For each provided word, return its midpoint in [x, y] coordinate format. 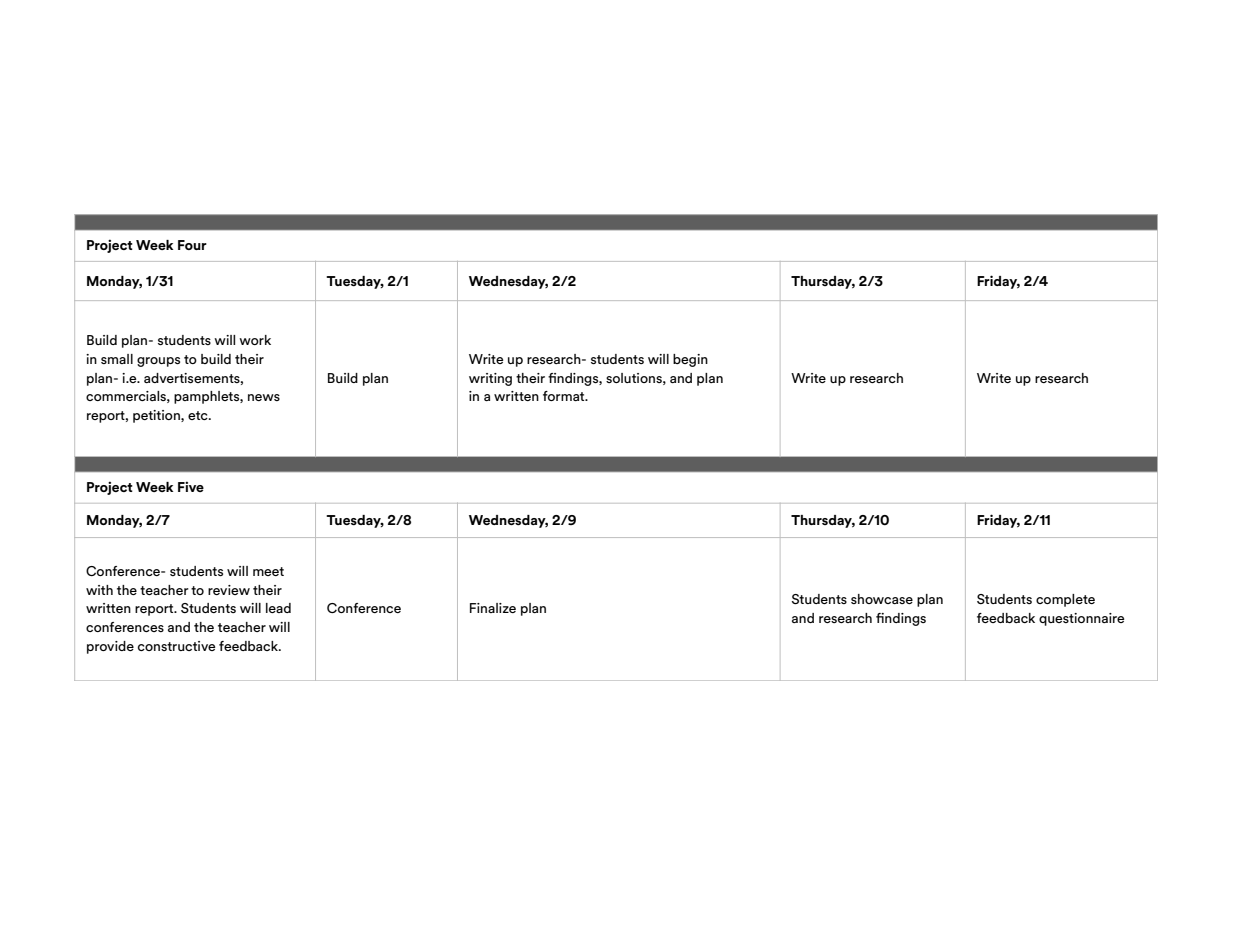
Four [192, 245]
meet [268, 571]
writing [490, 379]
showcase [882, 599]
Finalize [493, 608]
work [255, 340]
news [264, 397]
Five [191, 486]
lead [278, 608]
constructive [176, 646]
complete [1065, 600]
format [565, 396]
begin [690, 360]
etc [199, 415]
